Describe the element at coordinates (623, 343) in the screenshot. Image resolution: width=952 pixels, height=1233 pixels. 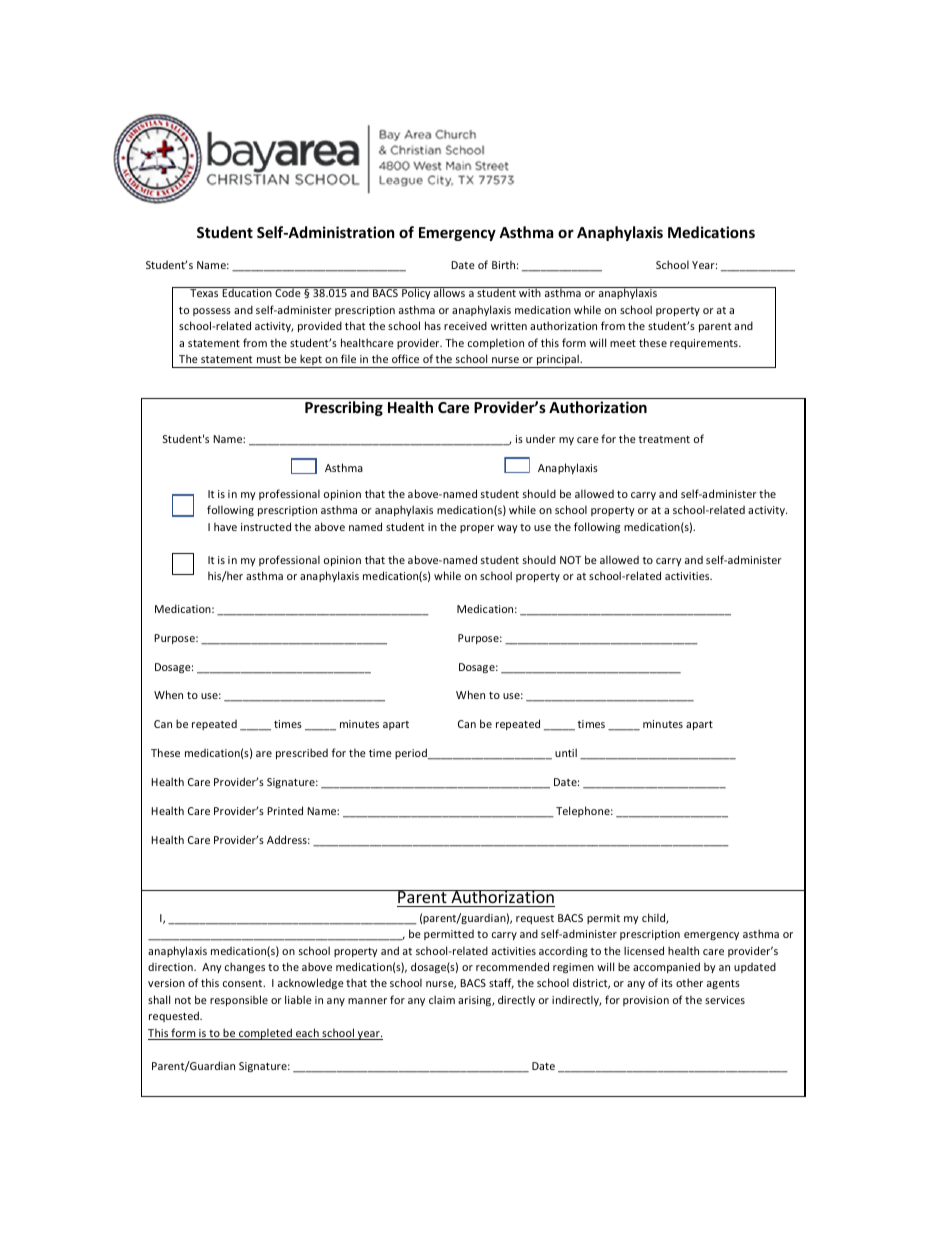
I see `meet` at that location.
